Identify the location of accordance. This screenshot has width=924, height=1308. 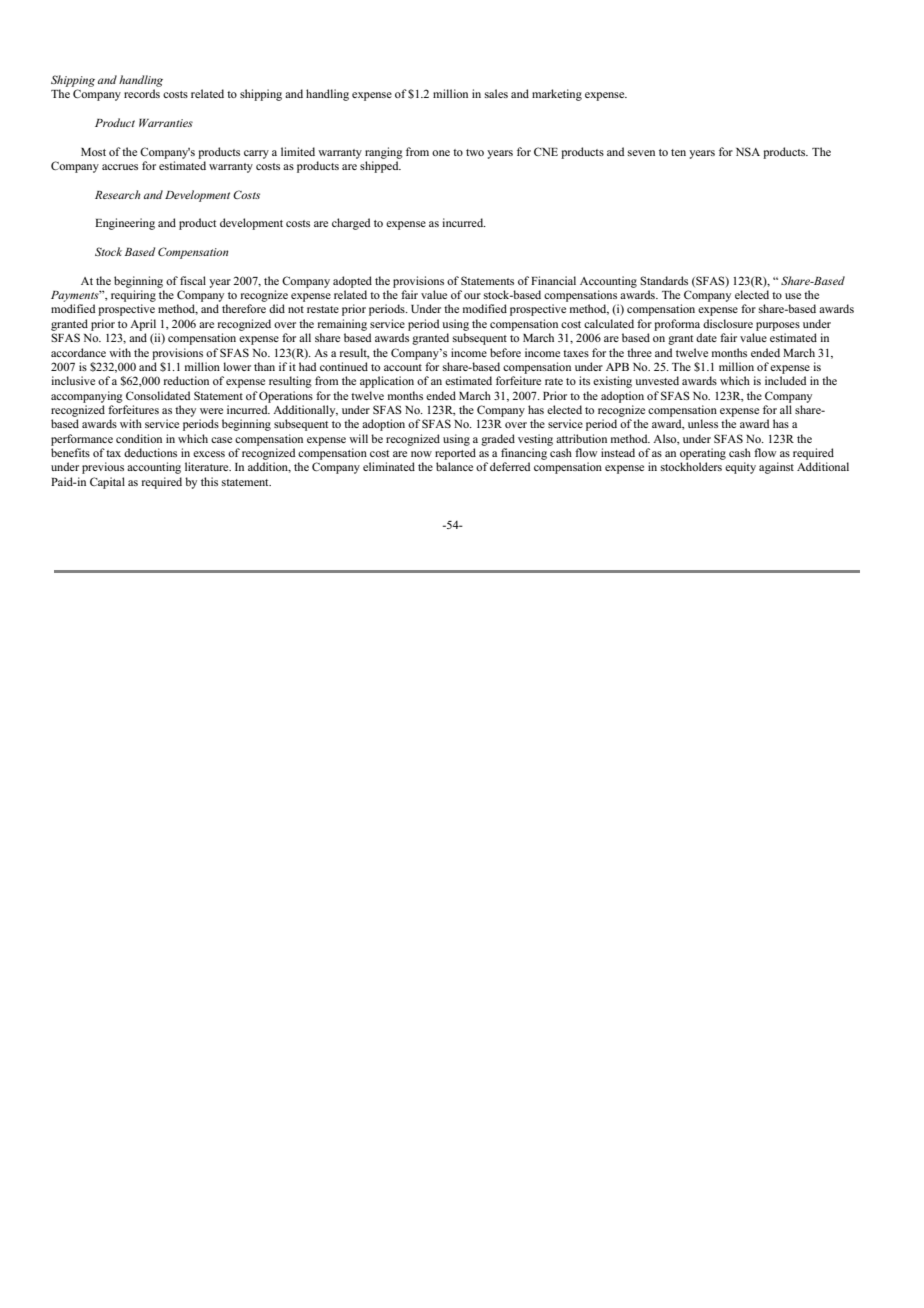
(78, 352).
